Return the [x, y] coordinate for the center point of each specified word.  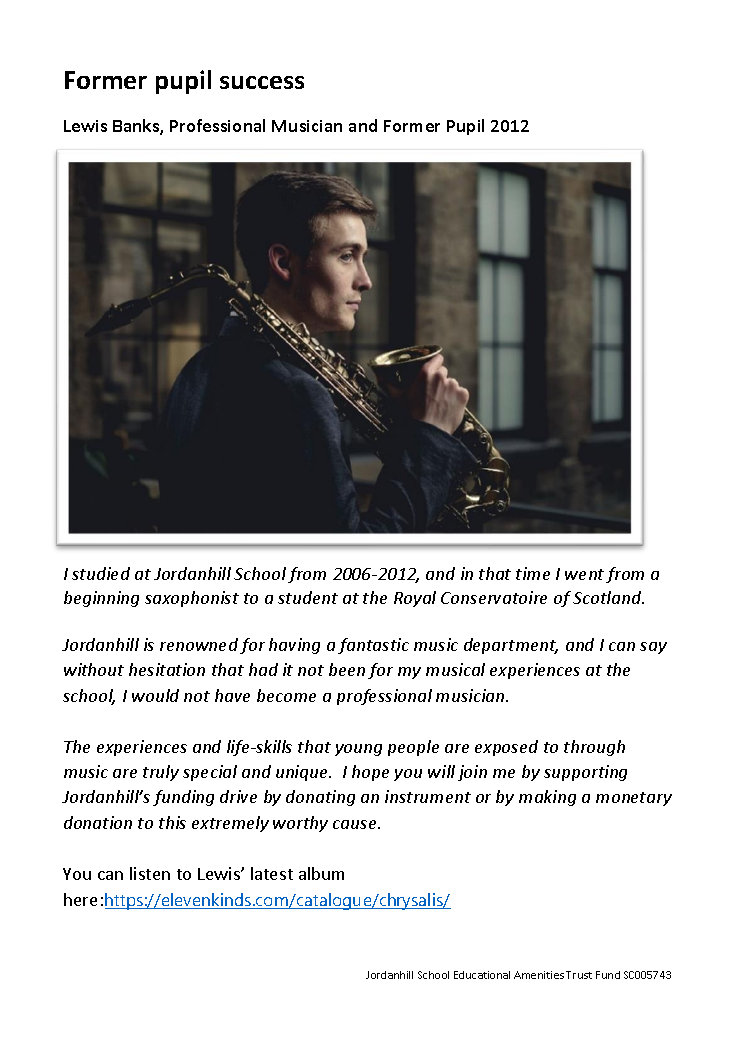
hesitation [167, 669]
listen [150, 873]
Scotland [608, 597]
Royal [415, 599]
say [653, 648]
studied [101, 573]
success [262, 82]
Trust [579, 975]
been [347, 669]
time [533, 573]
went [584, 574]
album [321, 873]
